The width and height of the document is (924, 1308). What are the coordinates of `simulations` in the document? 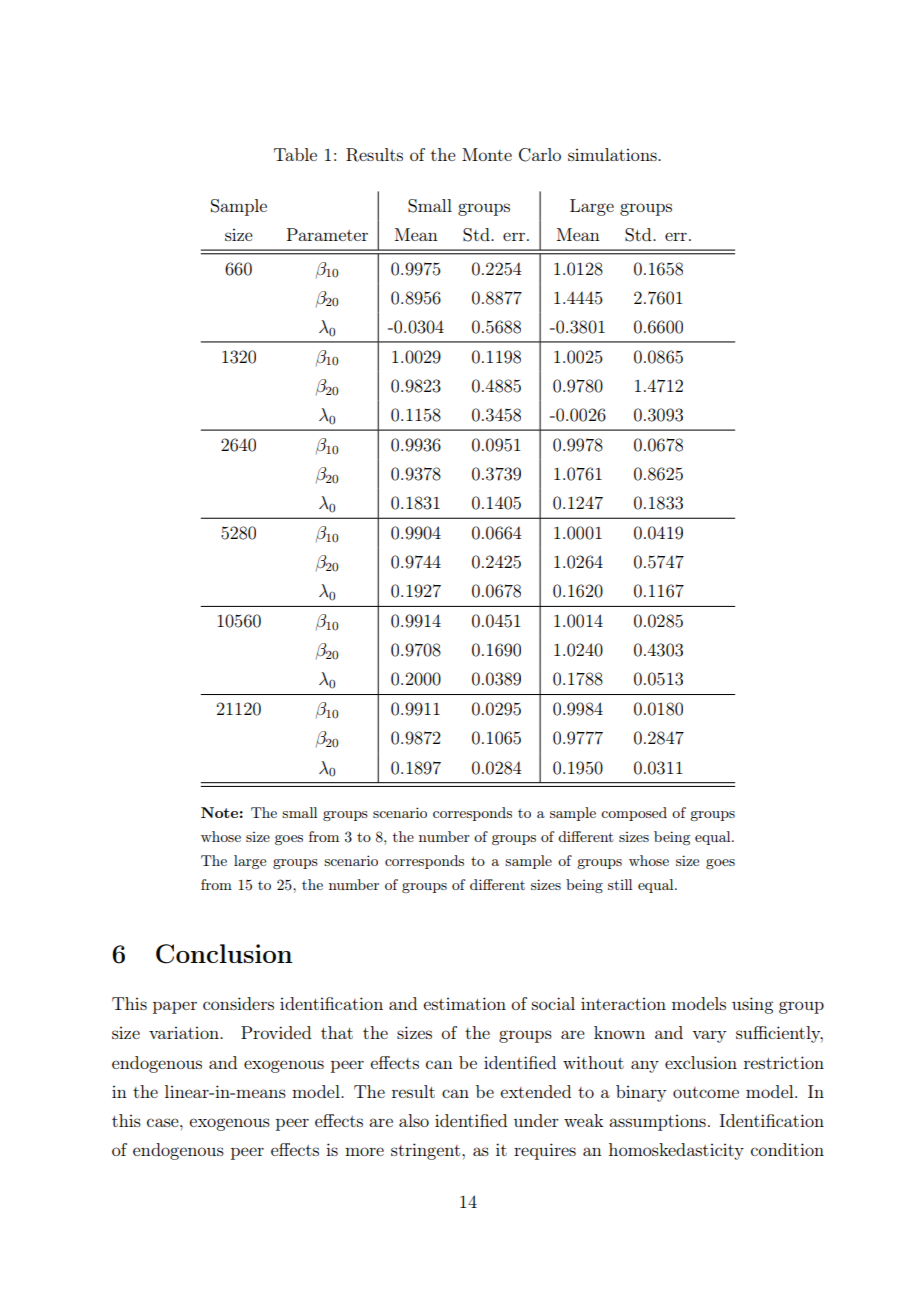 It's located at (613, 154).
